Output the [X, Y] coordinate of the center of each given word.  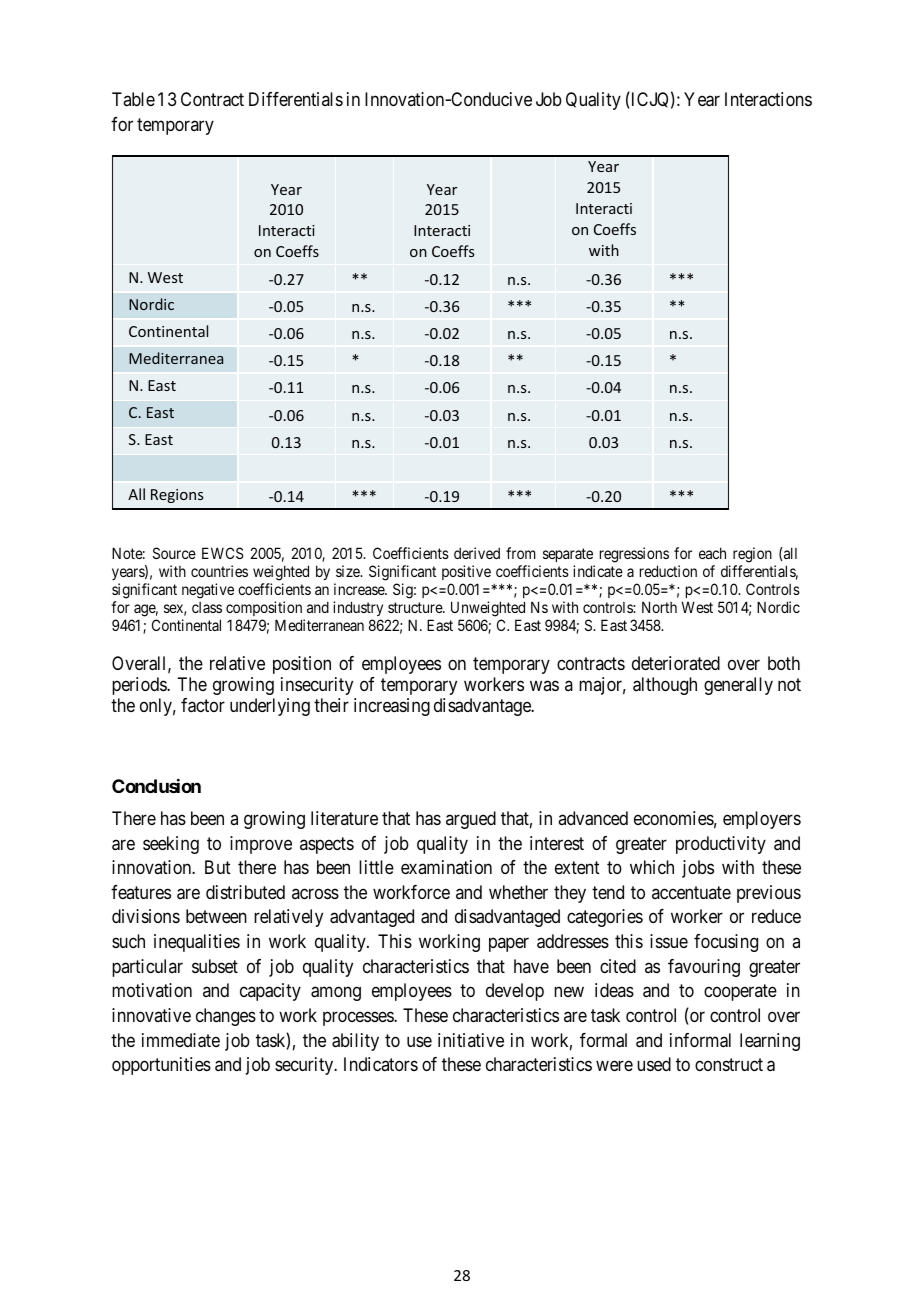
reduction [668, 571]
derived [477, 553]
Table [133, 99]
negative [208, 591]
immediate [181, 1040]
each [712, 553]
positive [466, 572]
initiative [471, 1040]
